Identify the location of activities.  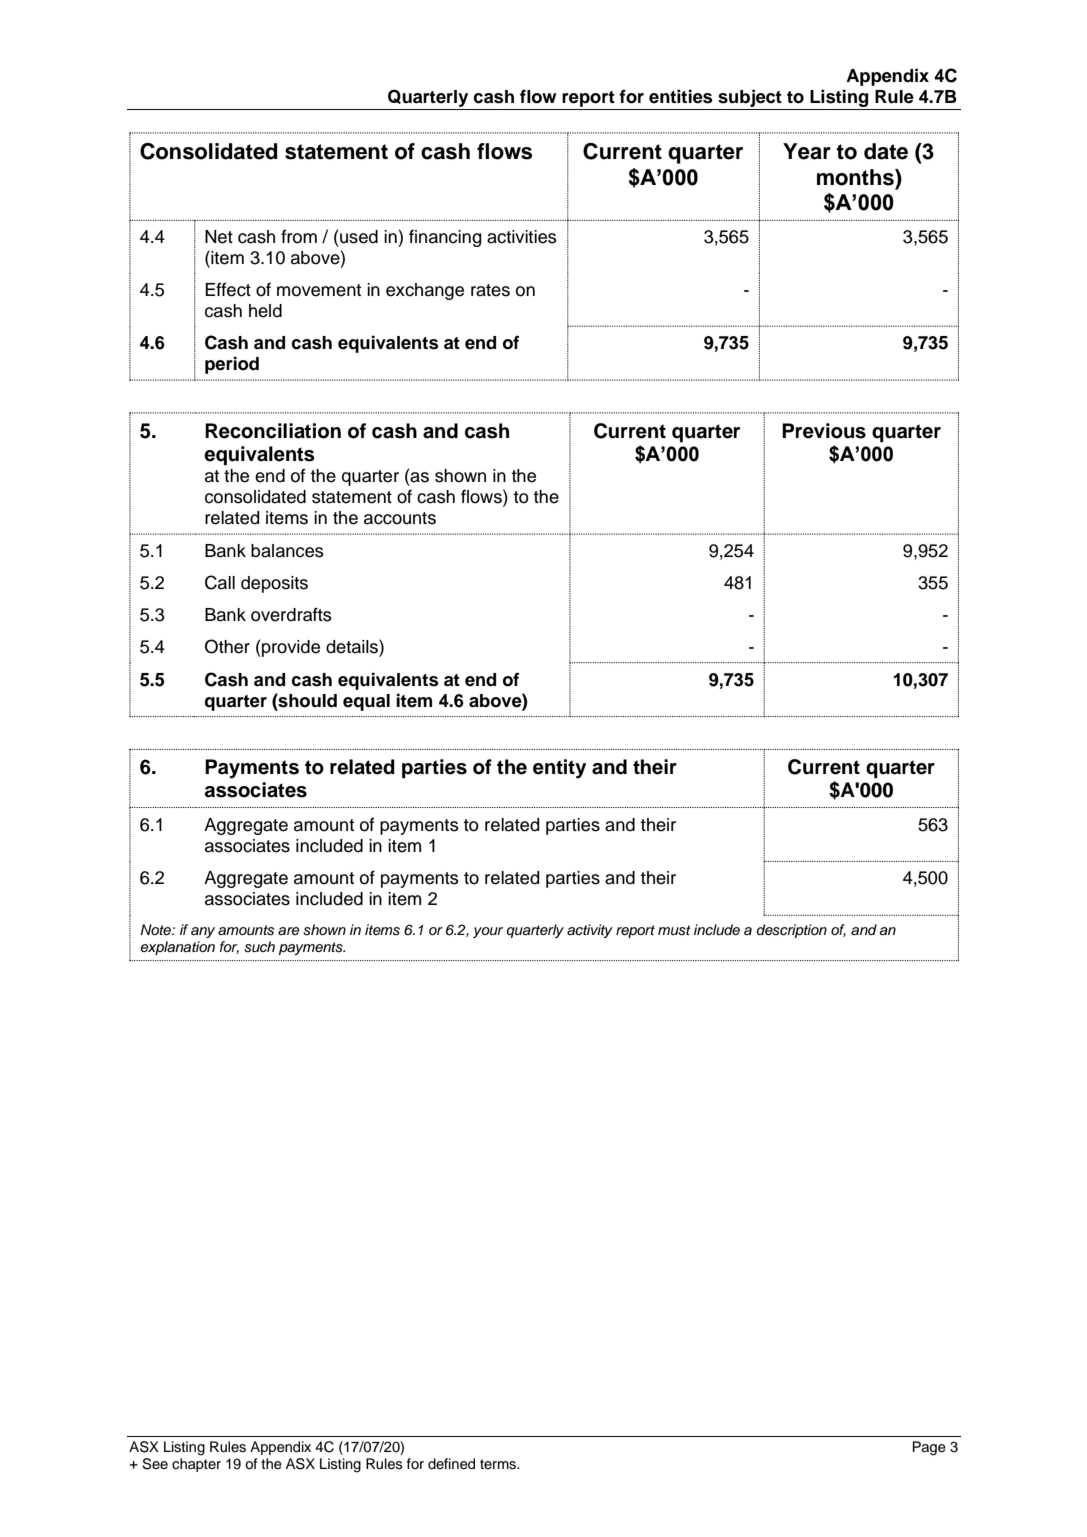
(522, 237).
